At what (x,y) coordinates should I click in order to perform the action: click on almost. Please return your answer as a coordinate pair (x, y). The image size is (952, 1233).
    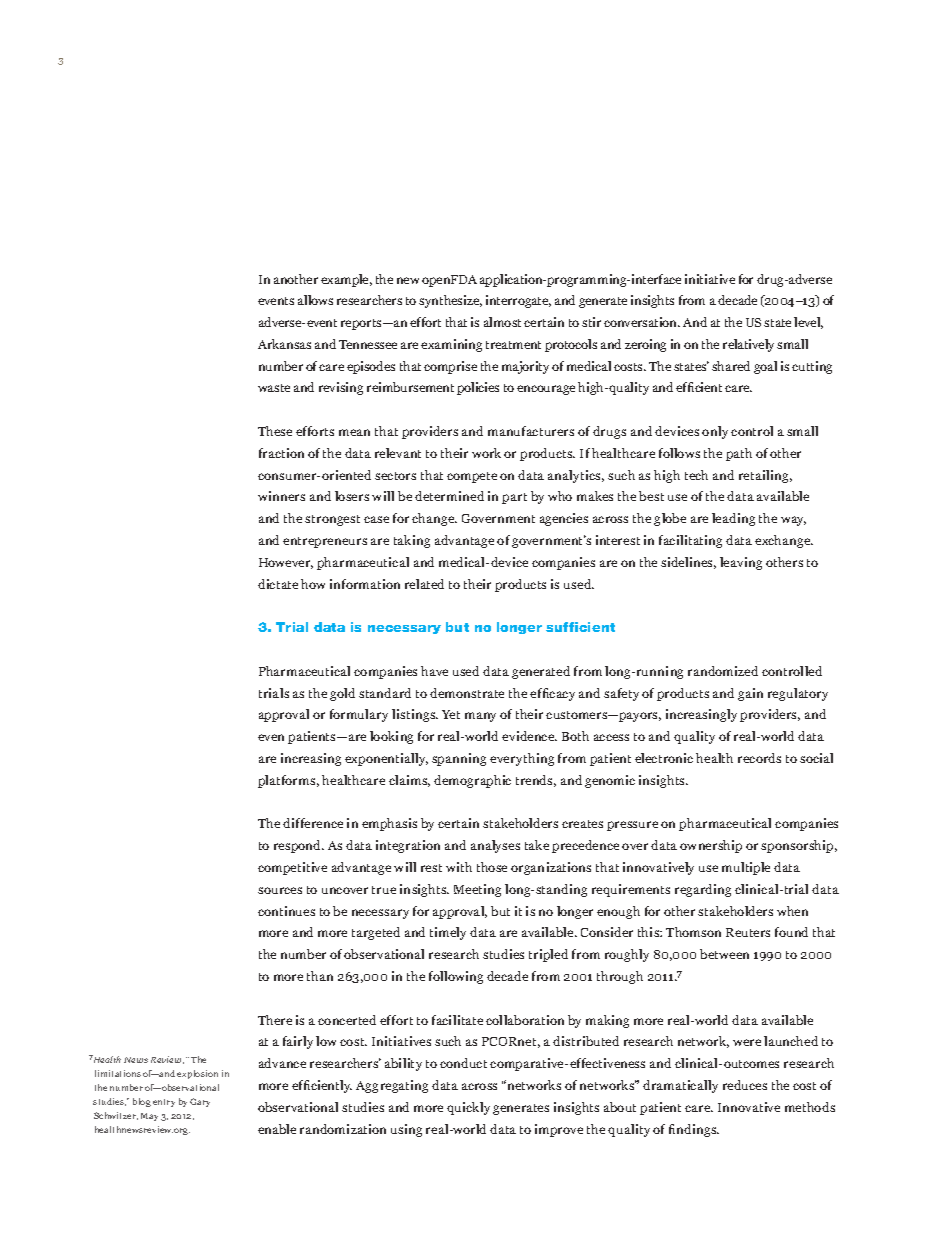
    Looking at the image, I should click on (502, 322).
